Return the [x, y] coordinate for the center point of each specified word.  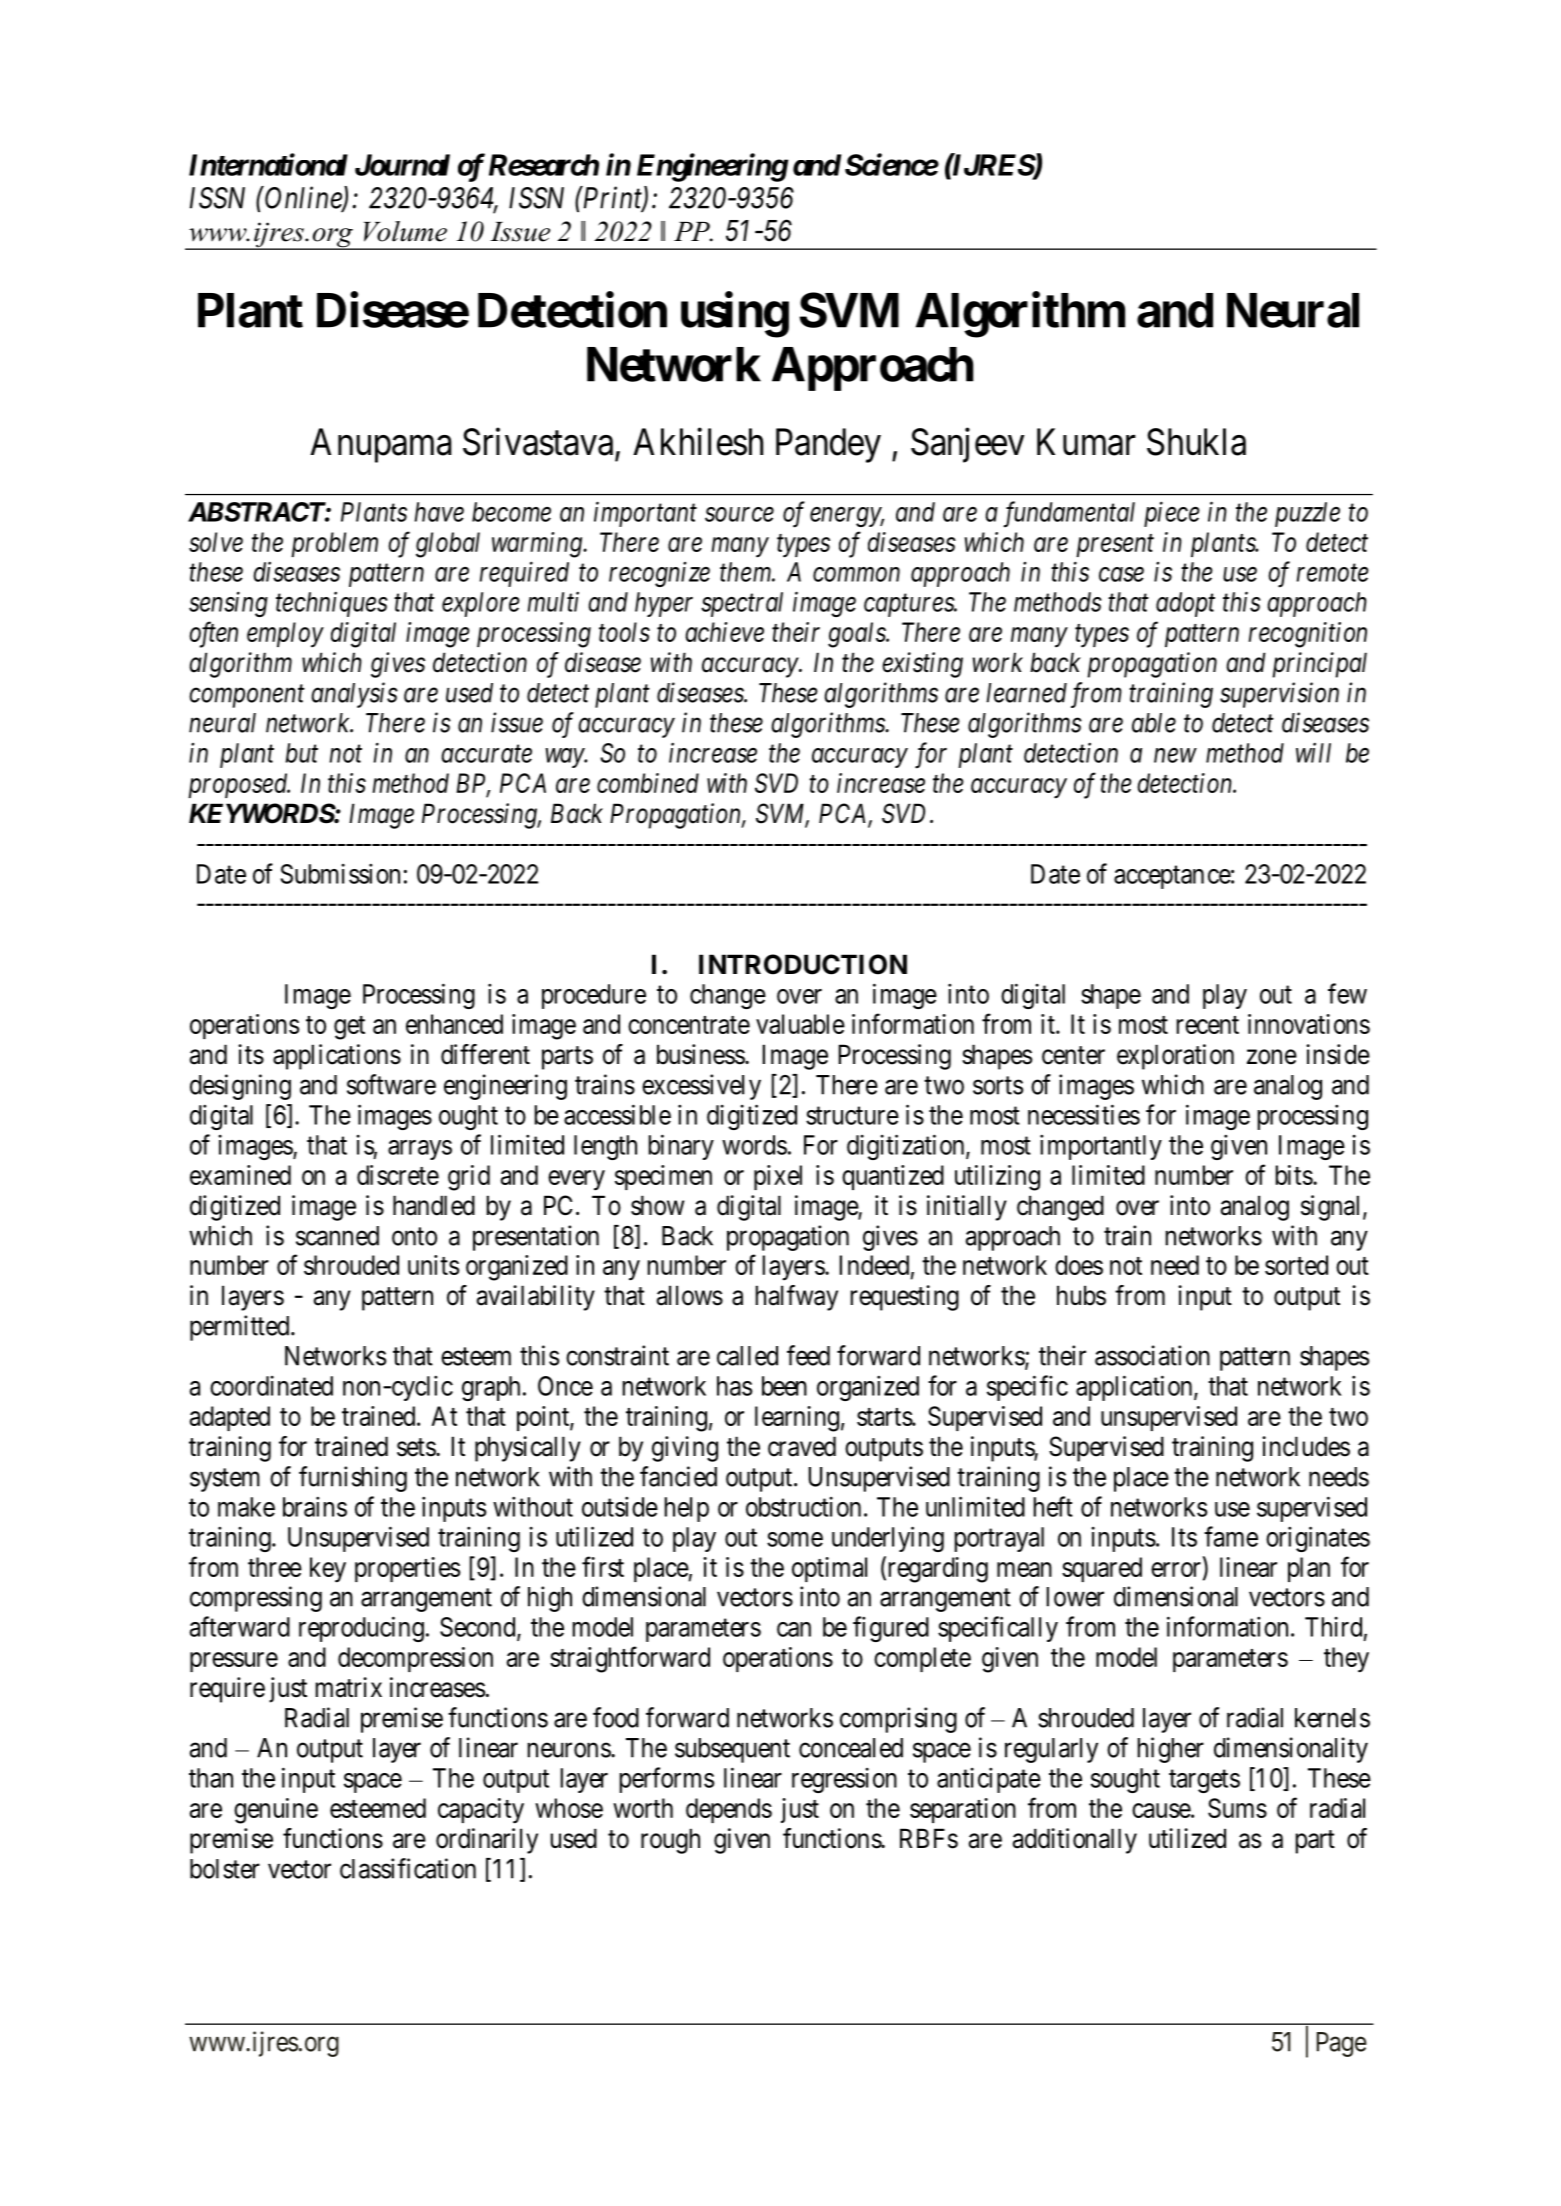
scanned [337, 1236]
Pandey [828, 445]
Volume [405, 231]
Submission [340, 874]
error [1176, 1569]
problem [334, 544]
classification [408, 1868]
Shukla [1196, 442]
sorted [1296, 1265]
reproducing [361, 1629]
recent [1208, 1025]
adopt [1185, 604]
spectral [742, 604]
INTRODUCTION [803, 964]
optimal [829, 1569]
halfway [797, 1298]
